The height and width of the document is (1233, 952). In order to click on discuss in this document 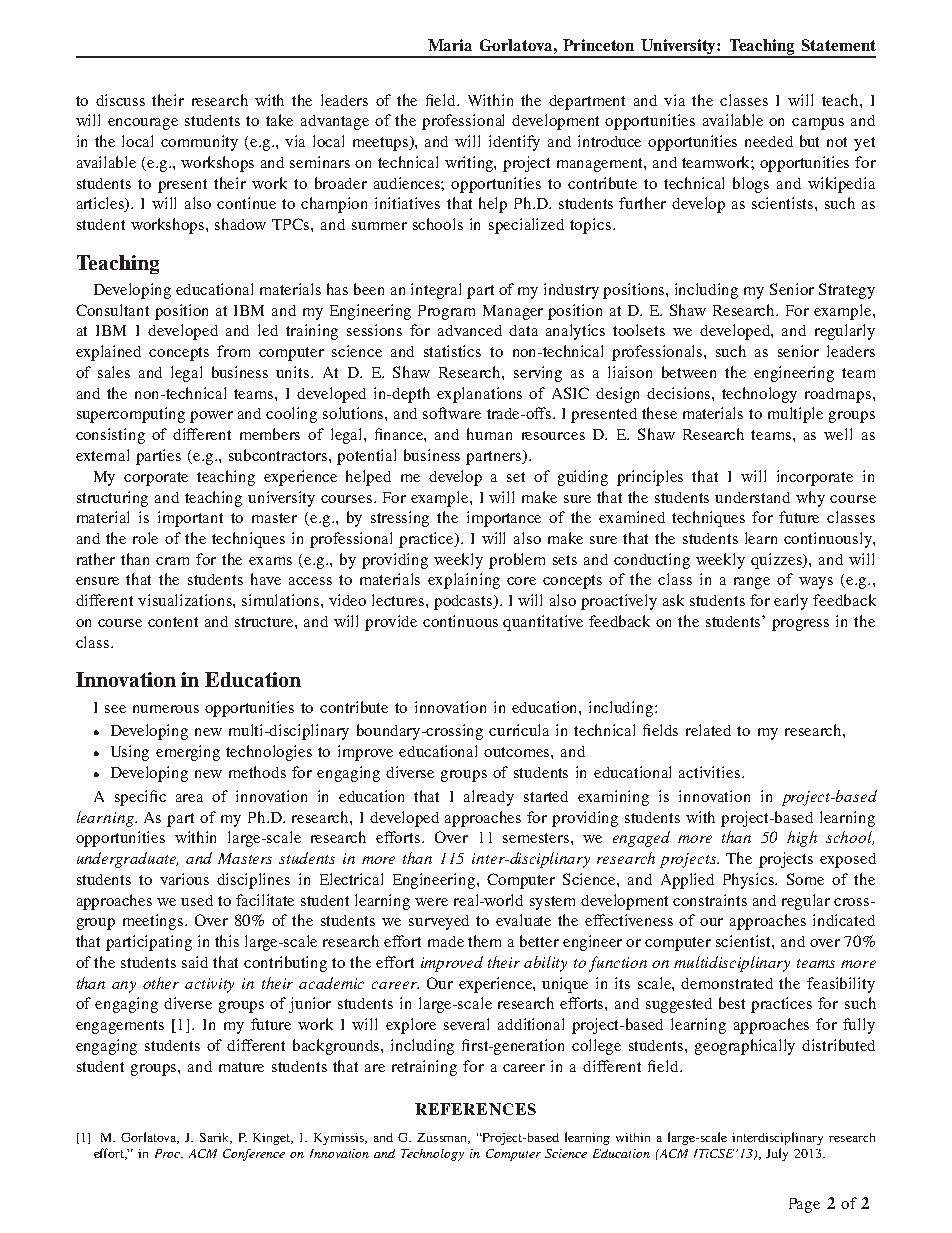, I will do `click(120, 100)`.
